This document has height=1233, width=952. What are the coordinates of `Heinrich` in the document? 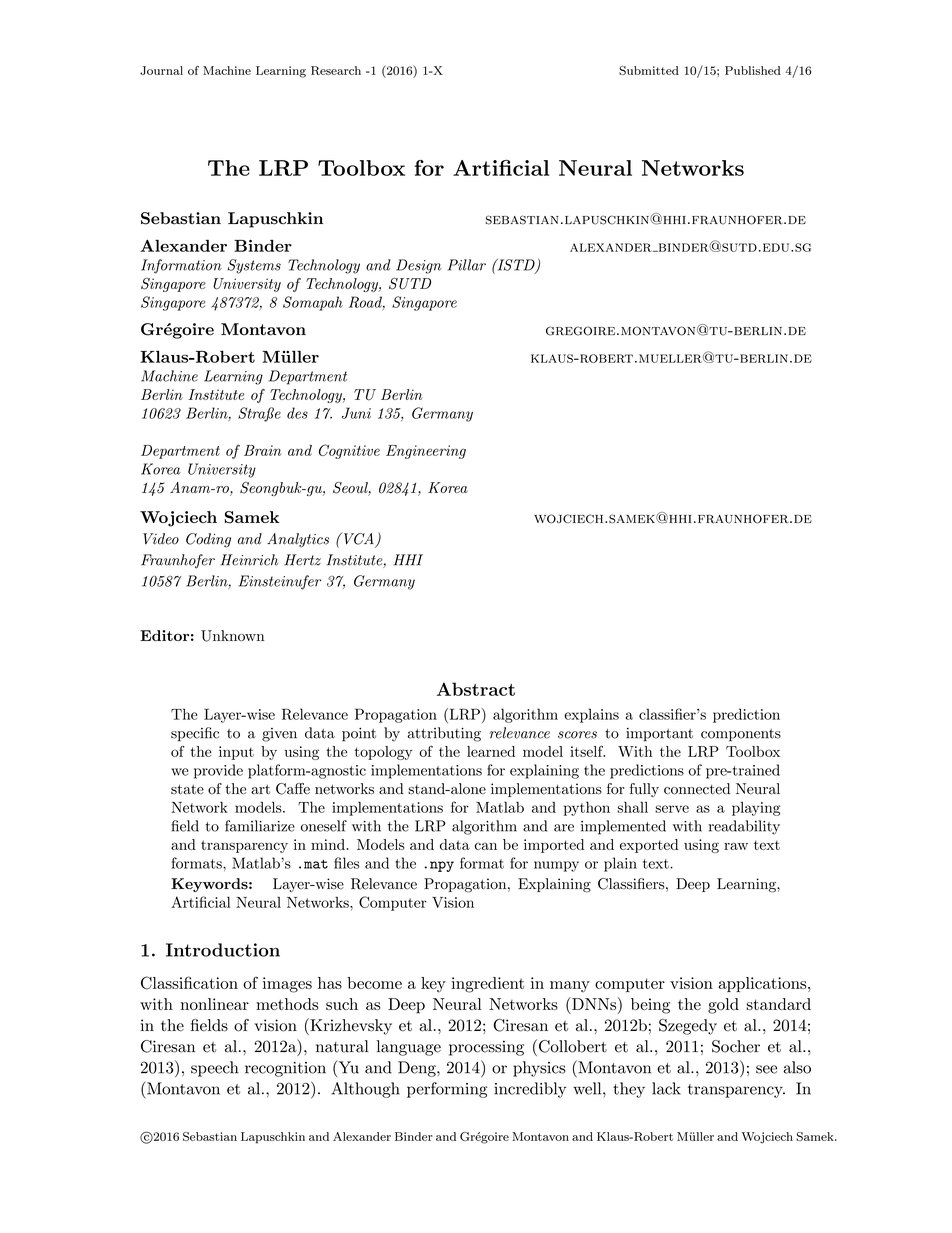 It's located at (249, 560).
